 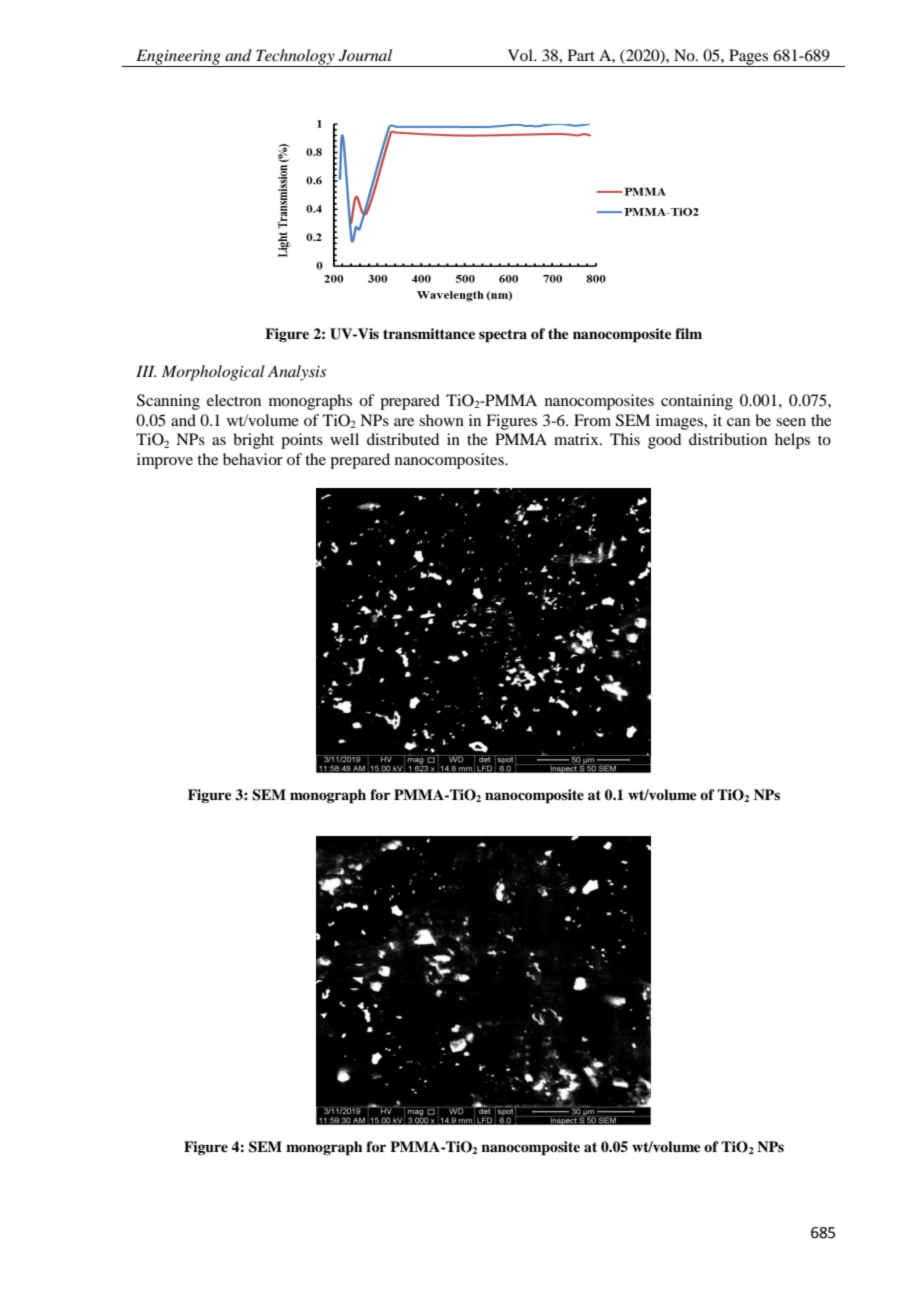 I want to click on Journal, so click(x=365, y=55).
